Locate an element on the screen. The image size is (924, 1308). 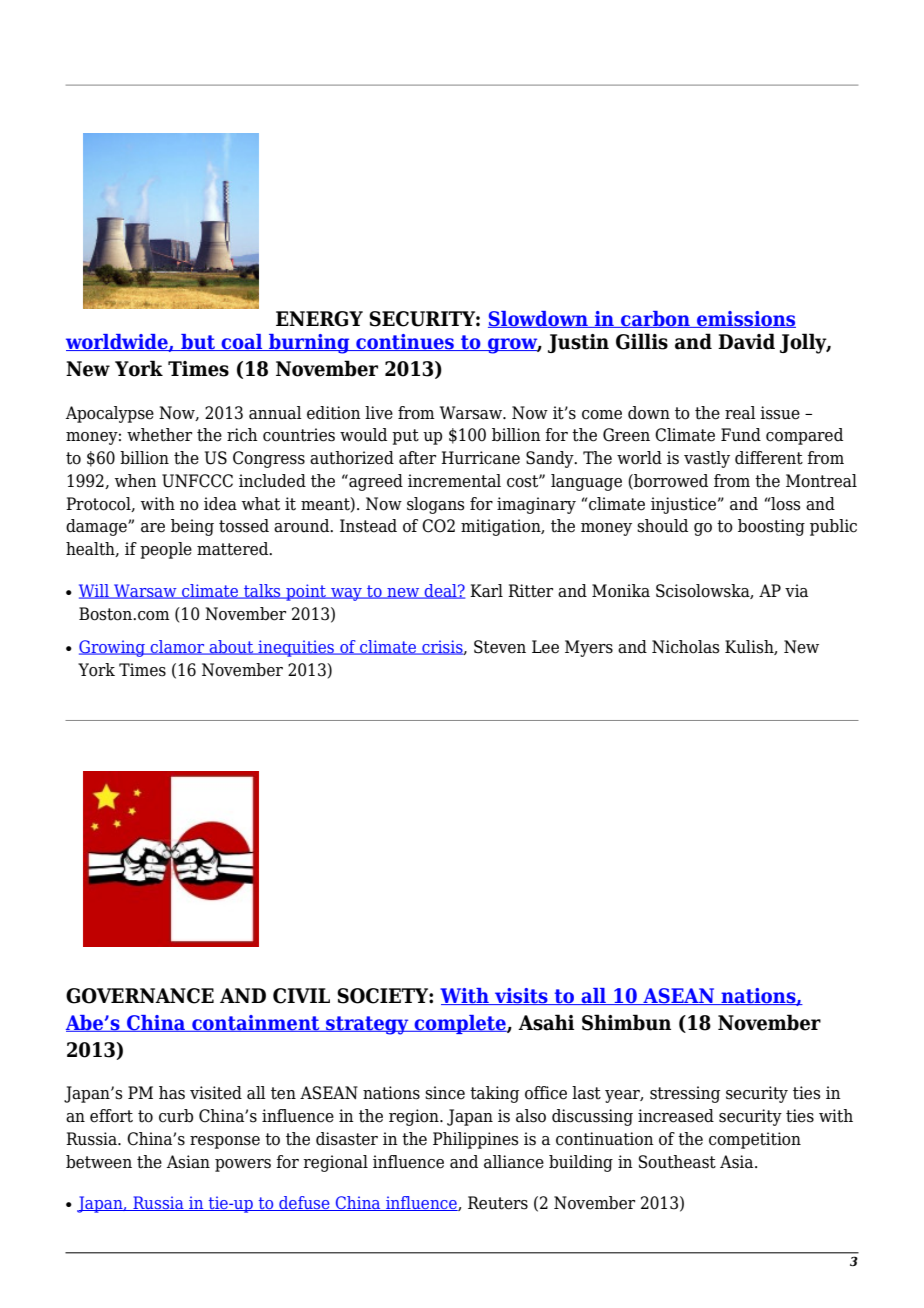
David is located at coordinates (746, 341).
